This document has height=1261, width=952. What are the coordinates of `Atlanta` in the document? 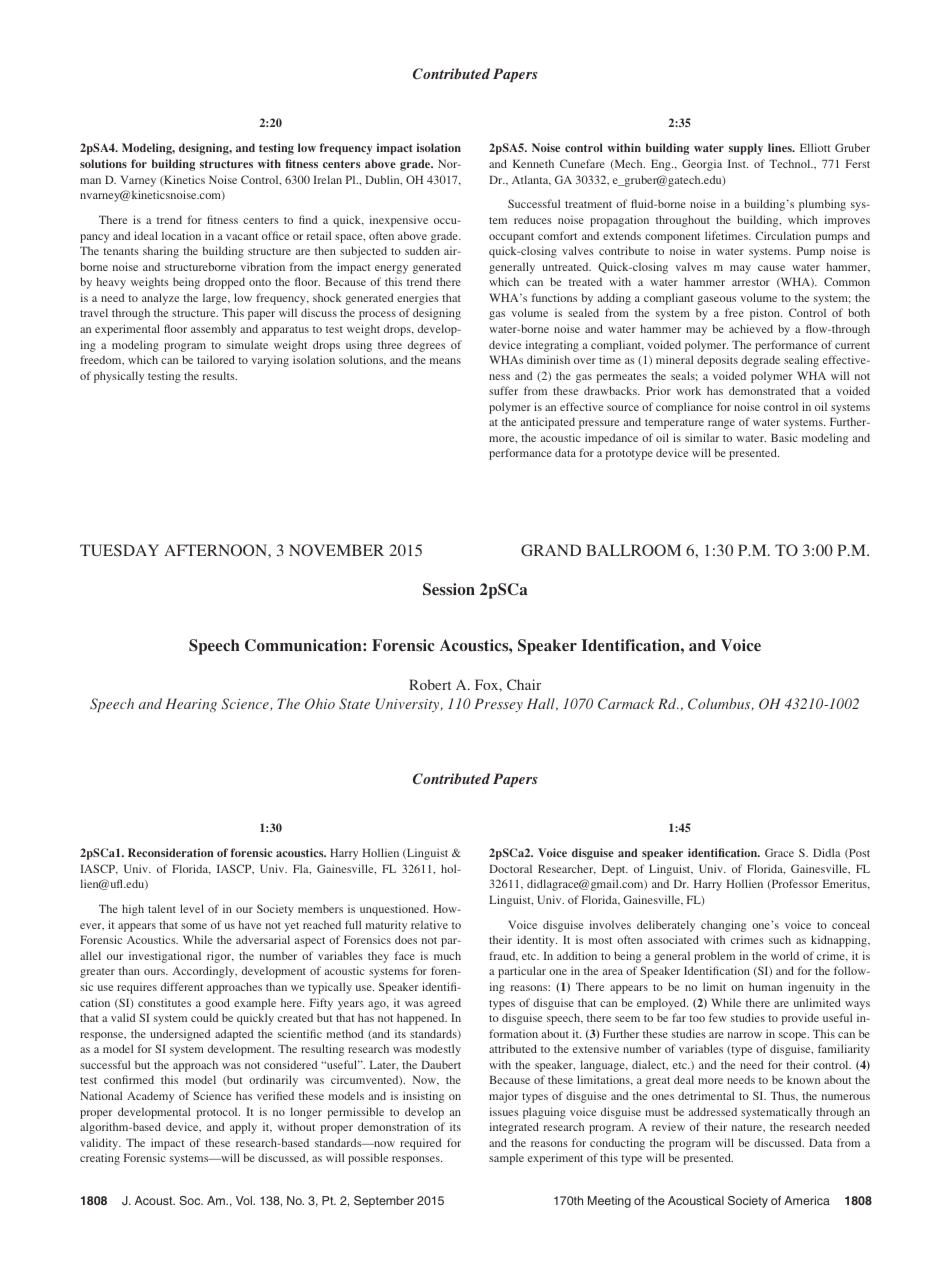 It's located at (531, 180).
